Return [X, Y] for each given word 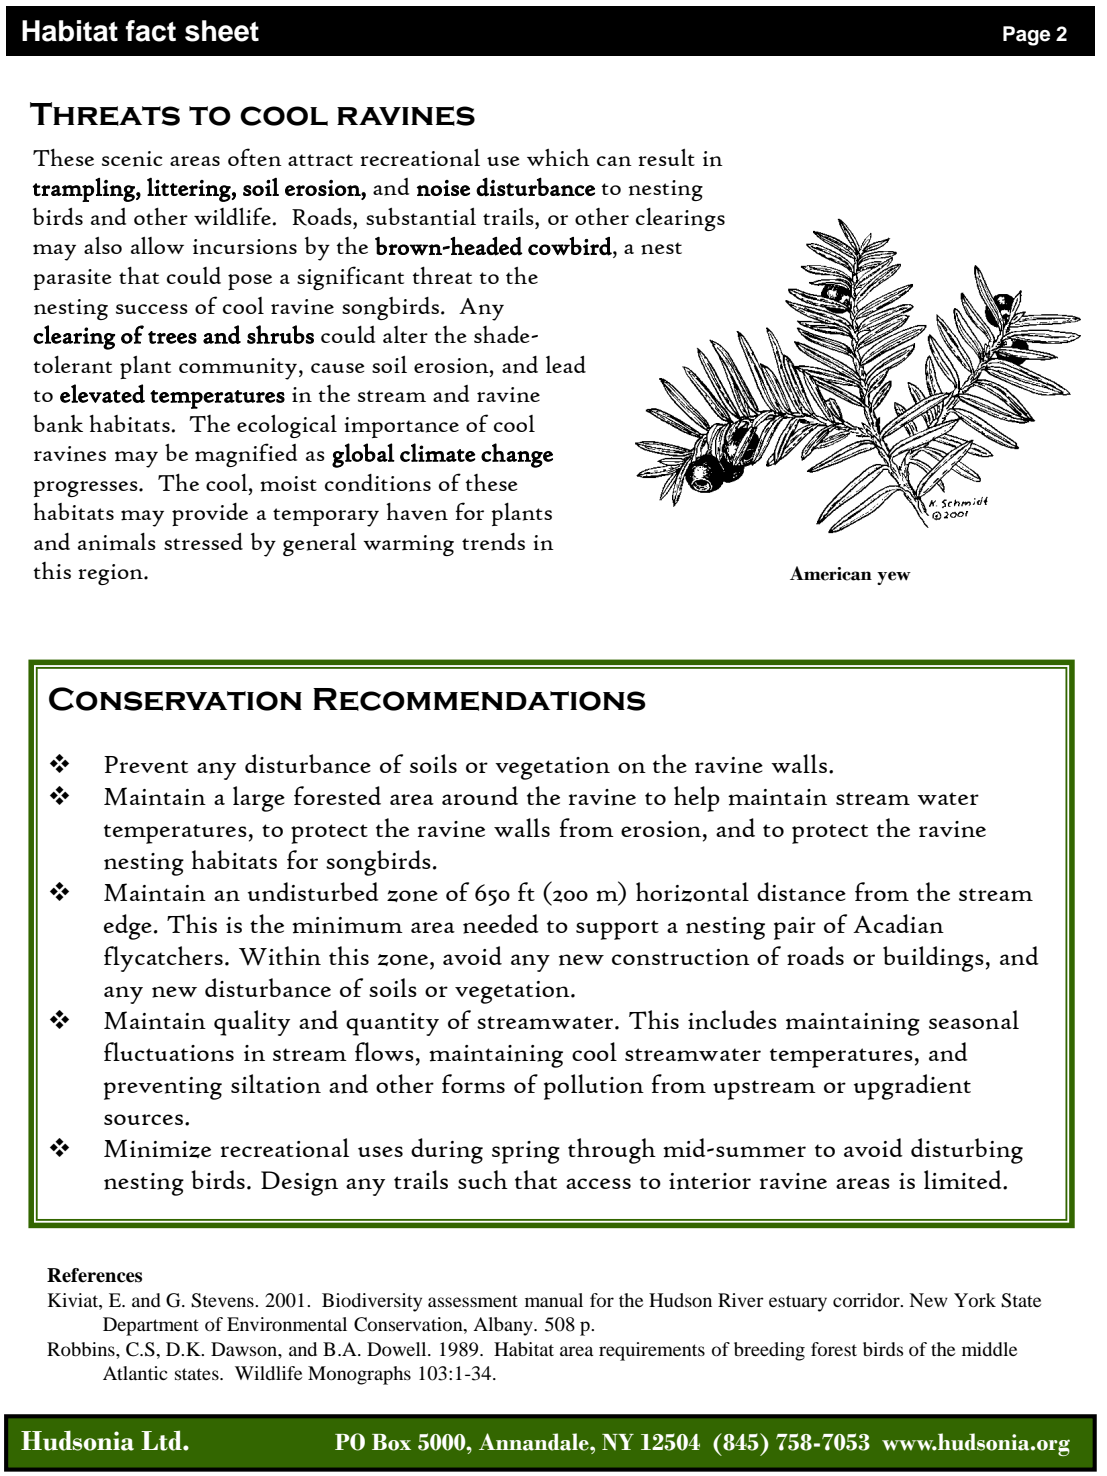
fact [151, 31]
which [558, 157]
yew [894, 578]
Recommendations [479, 699]
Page [1027, 36]
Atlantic [135, 1373]
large [259, 799]
